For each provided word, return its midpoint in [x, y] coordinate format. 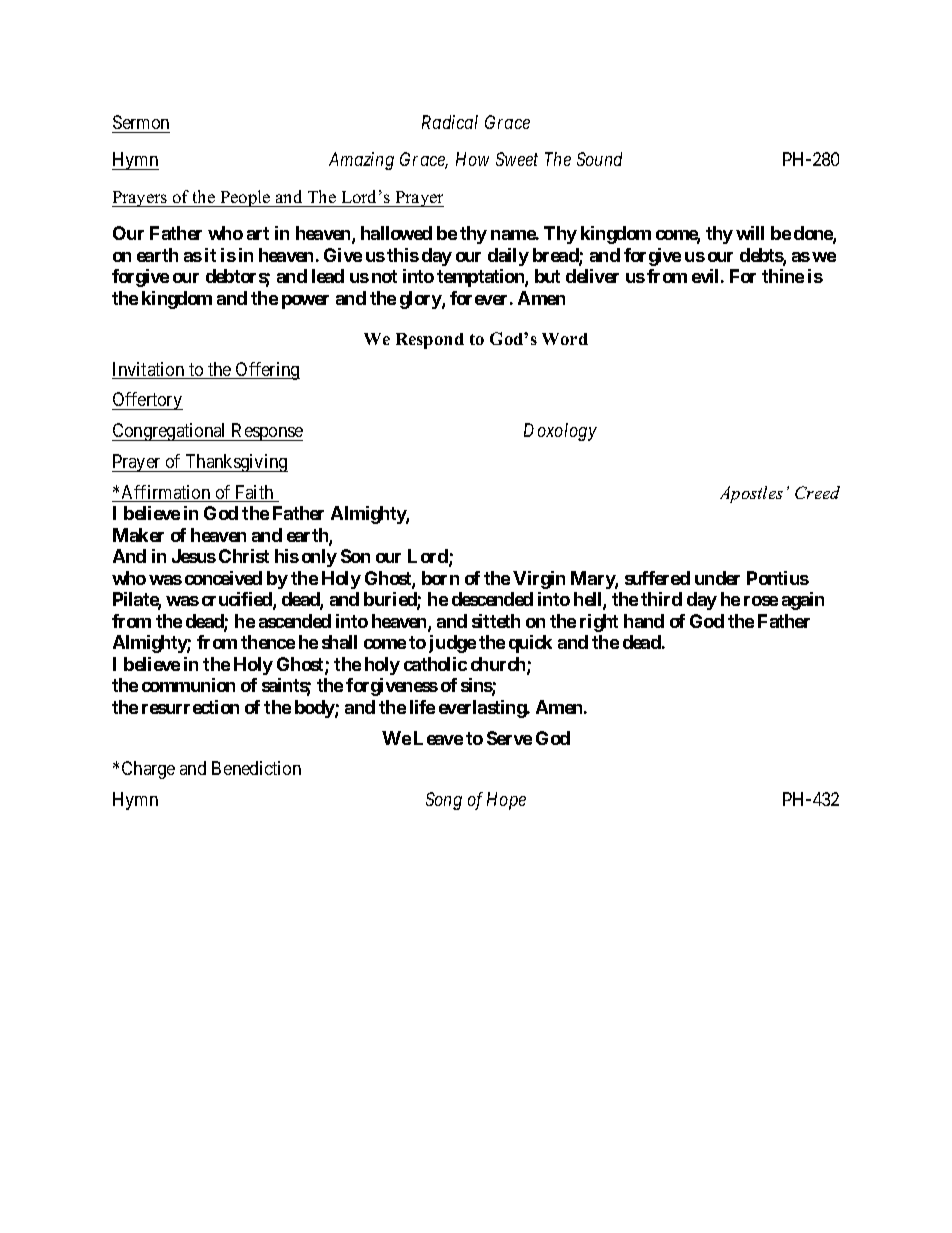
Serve [509, 738]
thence [268, 642]
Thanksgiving [235, 463]
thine [783, 276]
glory [421, 300]
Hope [506, 801]
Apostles [751, 494]
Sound [599, 159]
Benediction [256, 768]
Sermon [141, 122]
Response [266, 432]
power [305, 302]
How [472, 159]
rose [761, 601]
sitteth [496, 621]
